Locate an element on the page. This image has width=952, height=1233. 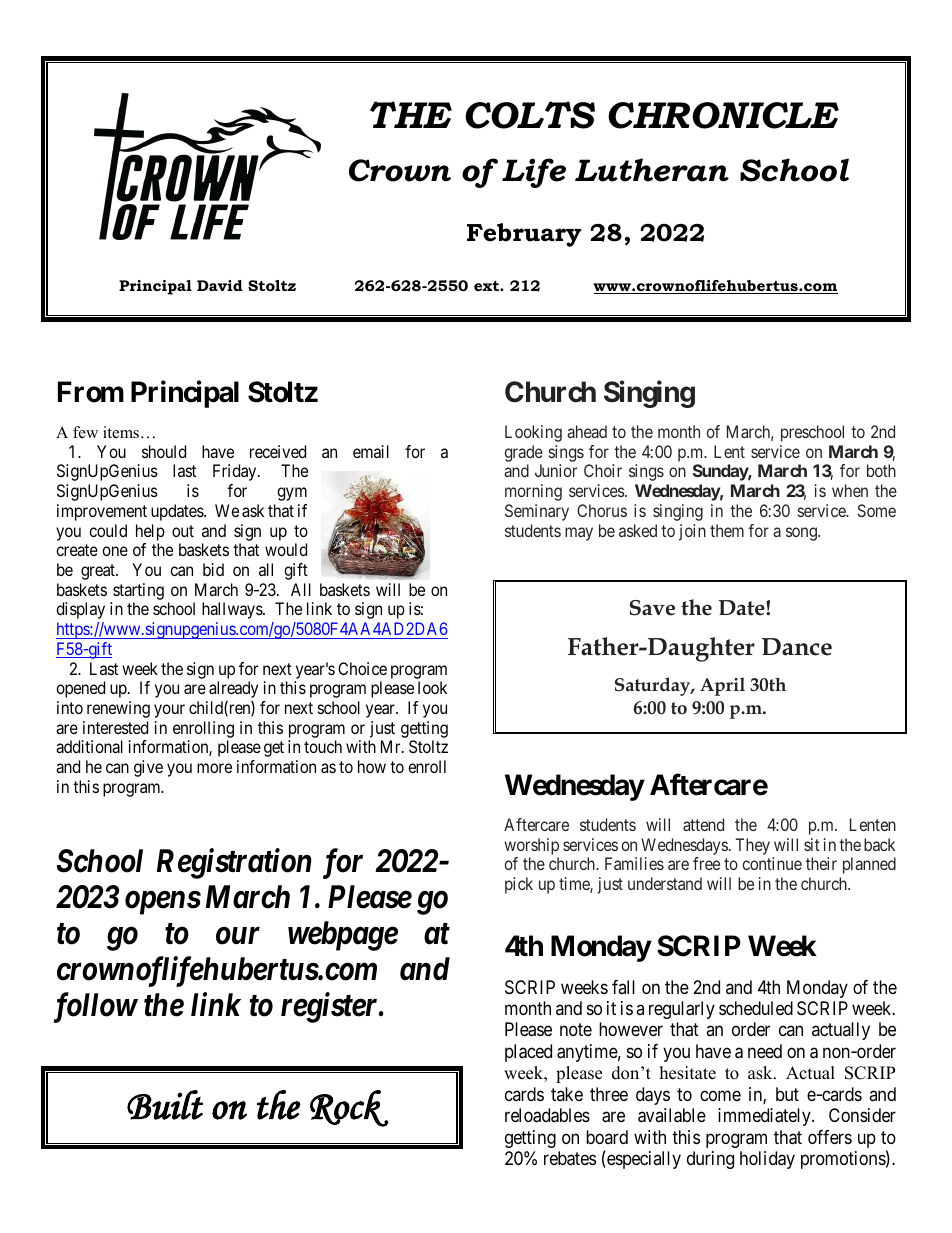
continue is located at coordinates (772, 863).
